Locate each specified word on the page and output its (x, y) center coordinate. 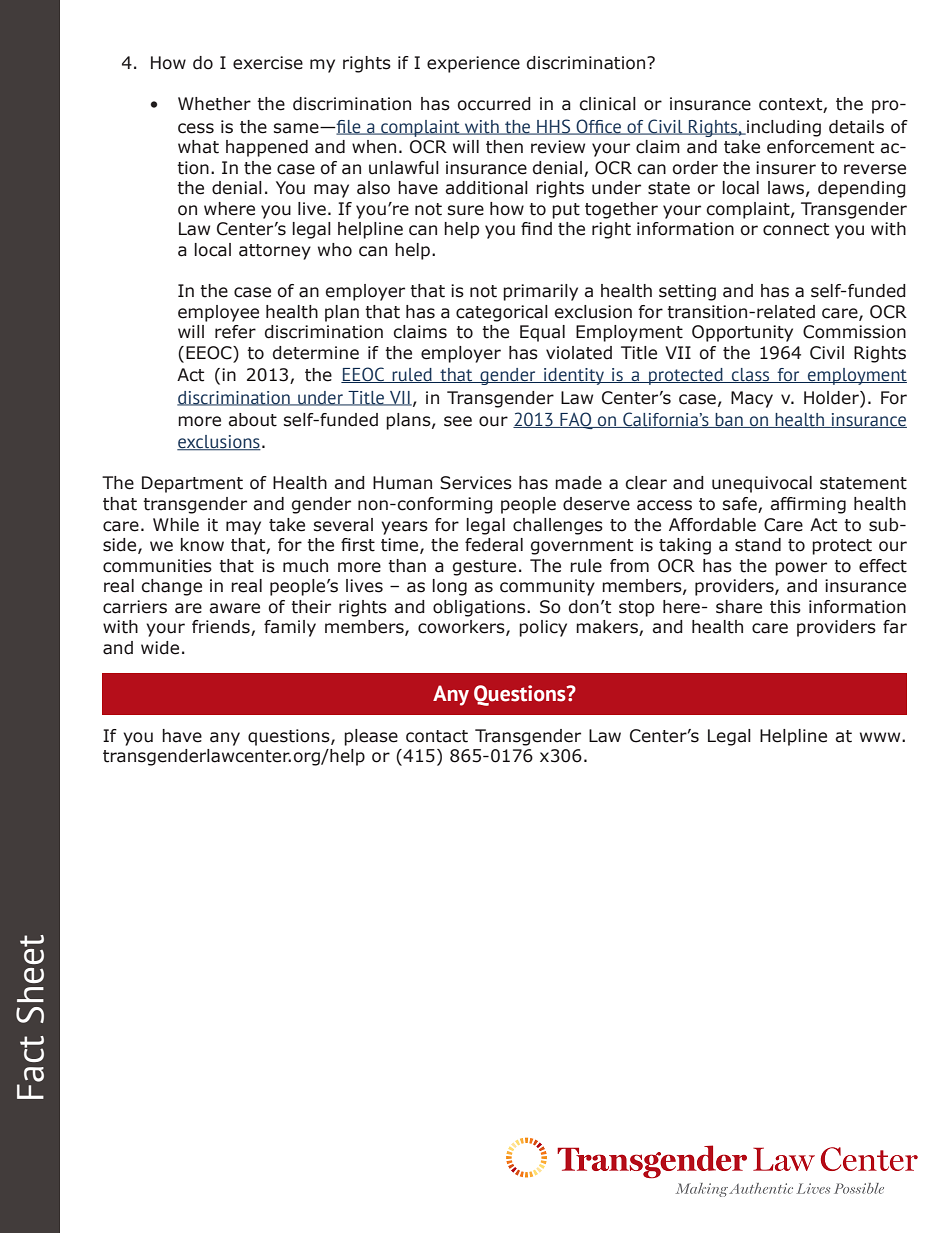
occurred (494, 104)
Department (192, 484)
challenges (558, 526)
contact (437, 736)
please (371, 737)
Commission (854, 332)
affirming (808, 505)
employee (218, 313)
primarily (540, 292)
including (783, 128)
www (881, 737)
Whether (214, 104)
